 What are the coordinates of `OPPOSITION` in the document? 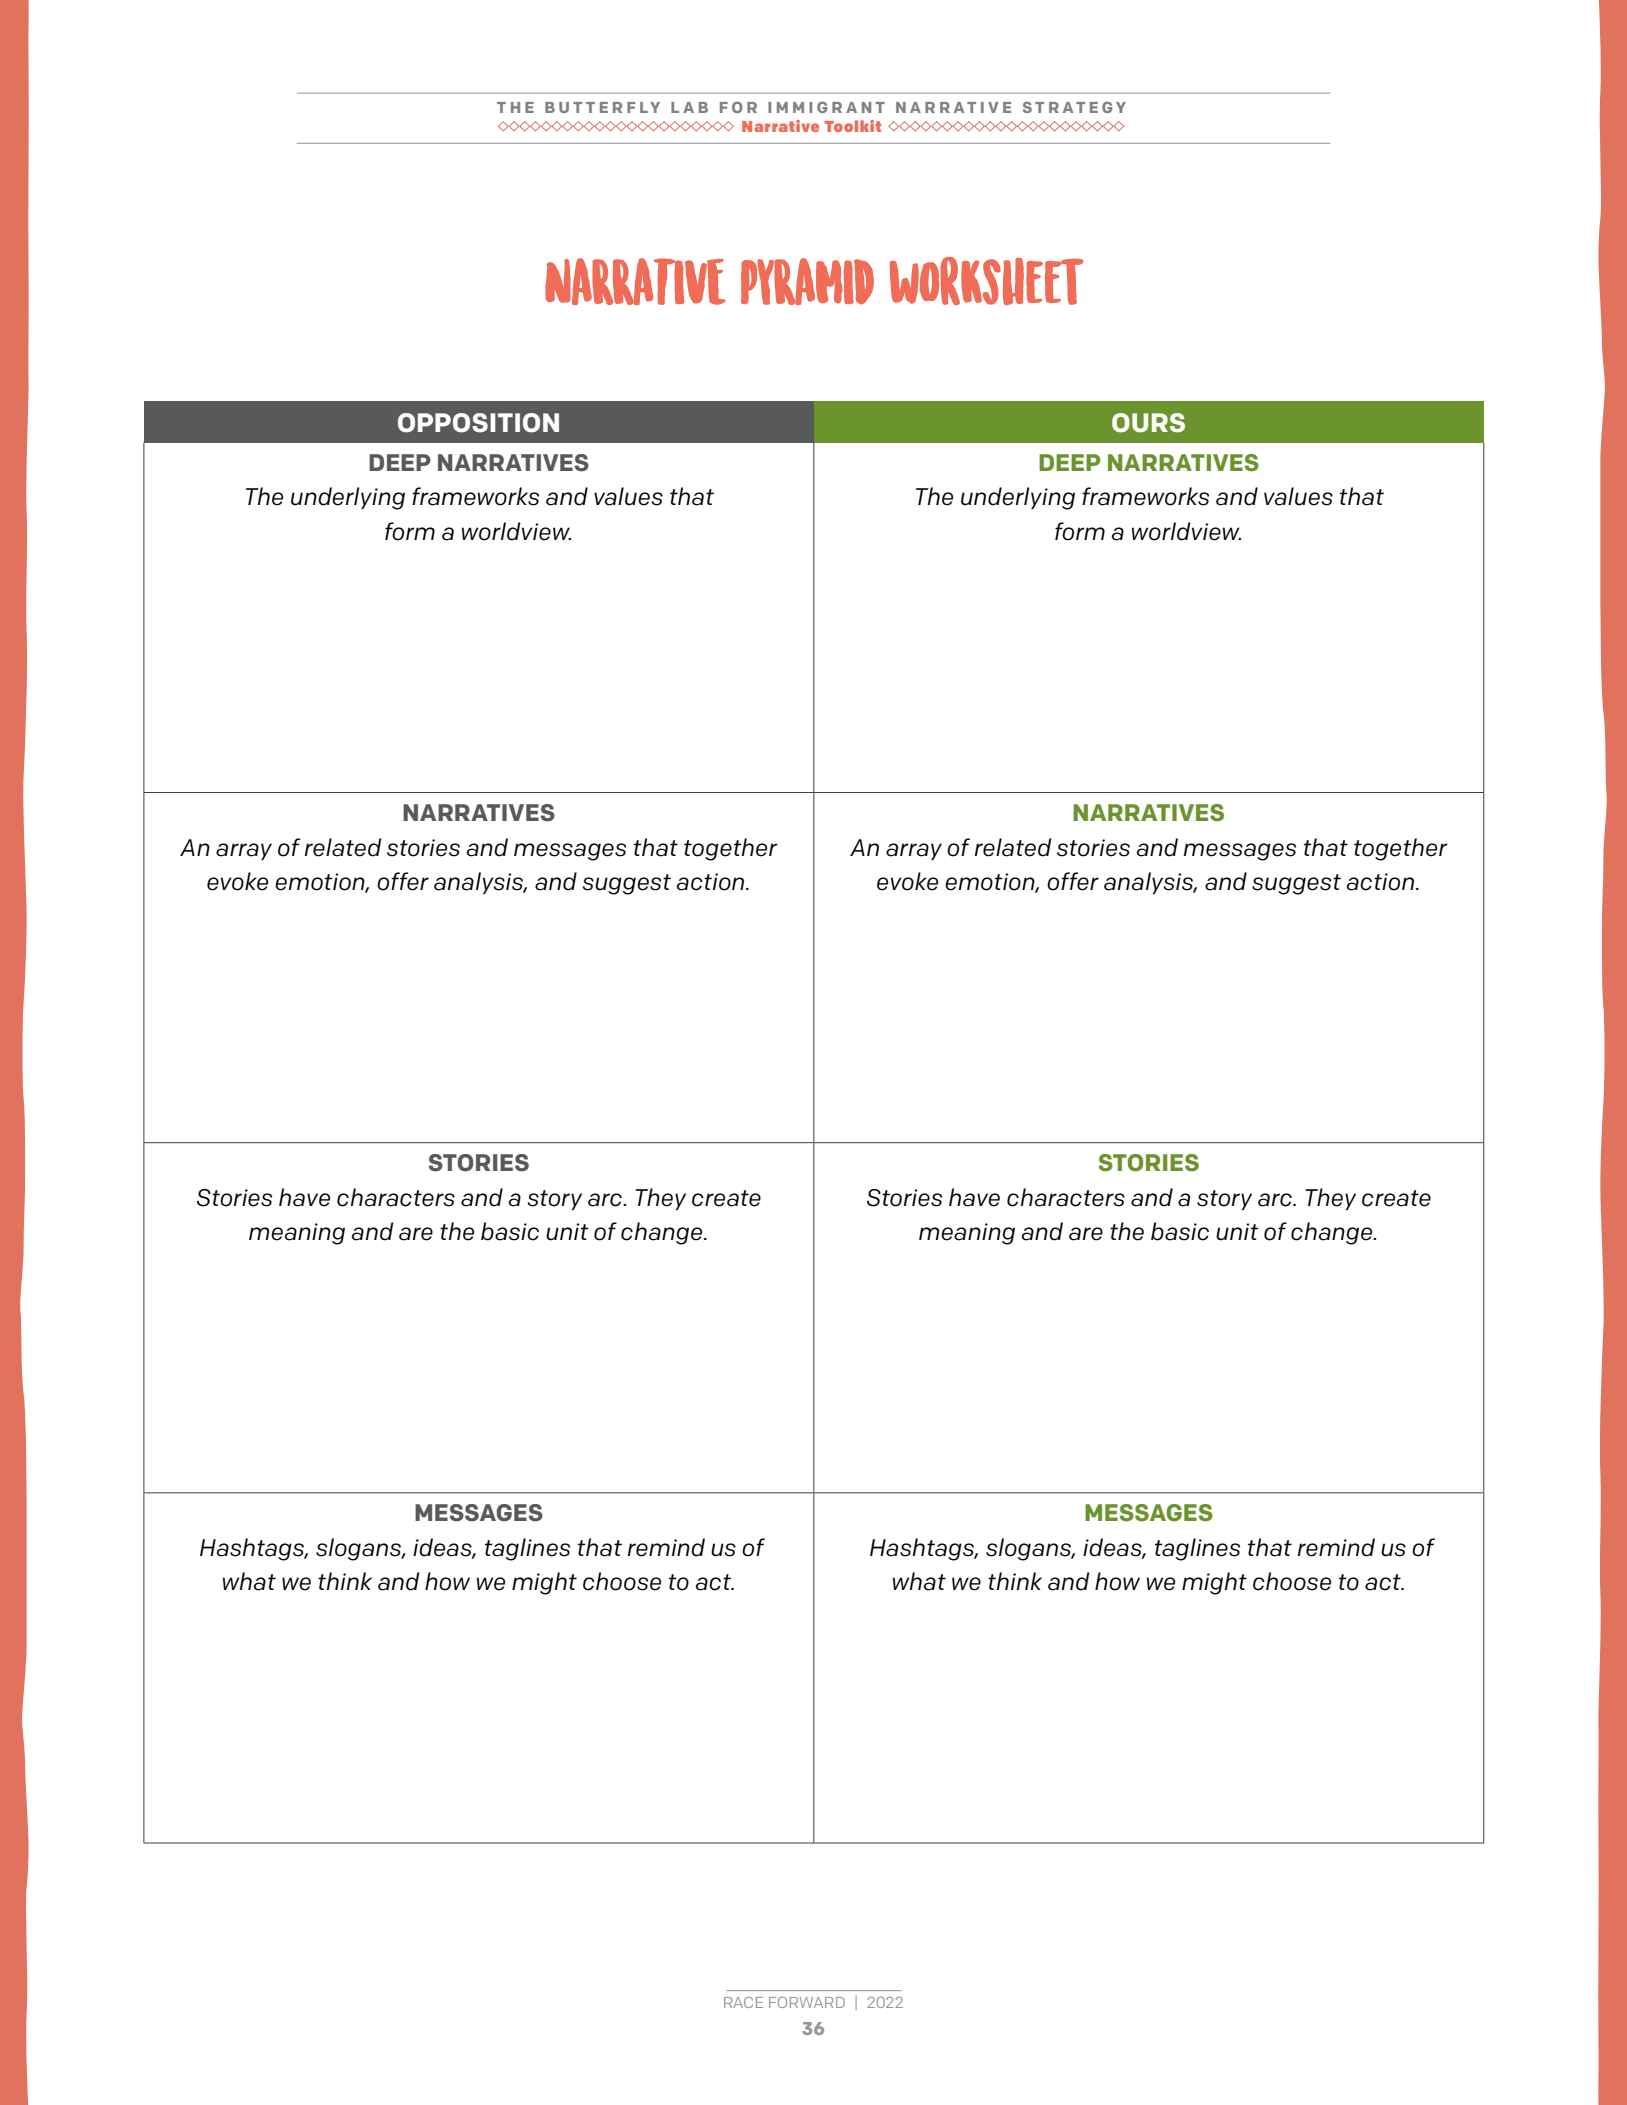 It's located at (478, 423).
